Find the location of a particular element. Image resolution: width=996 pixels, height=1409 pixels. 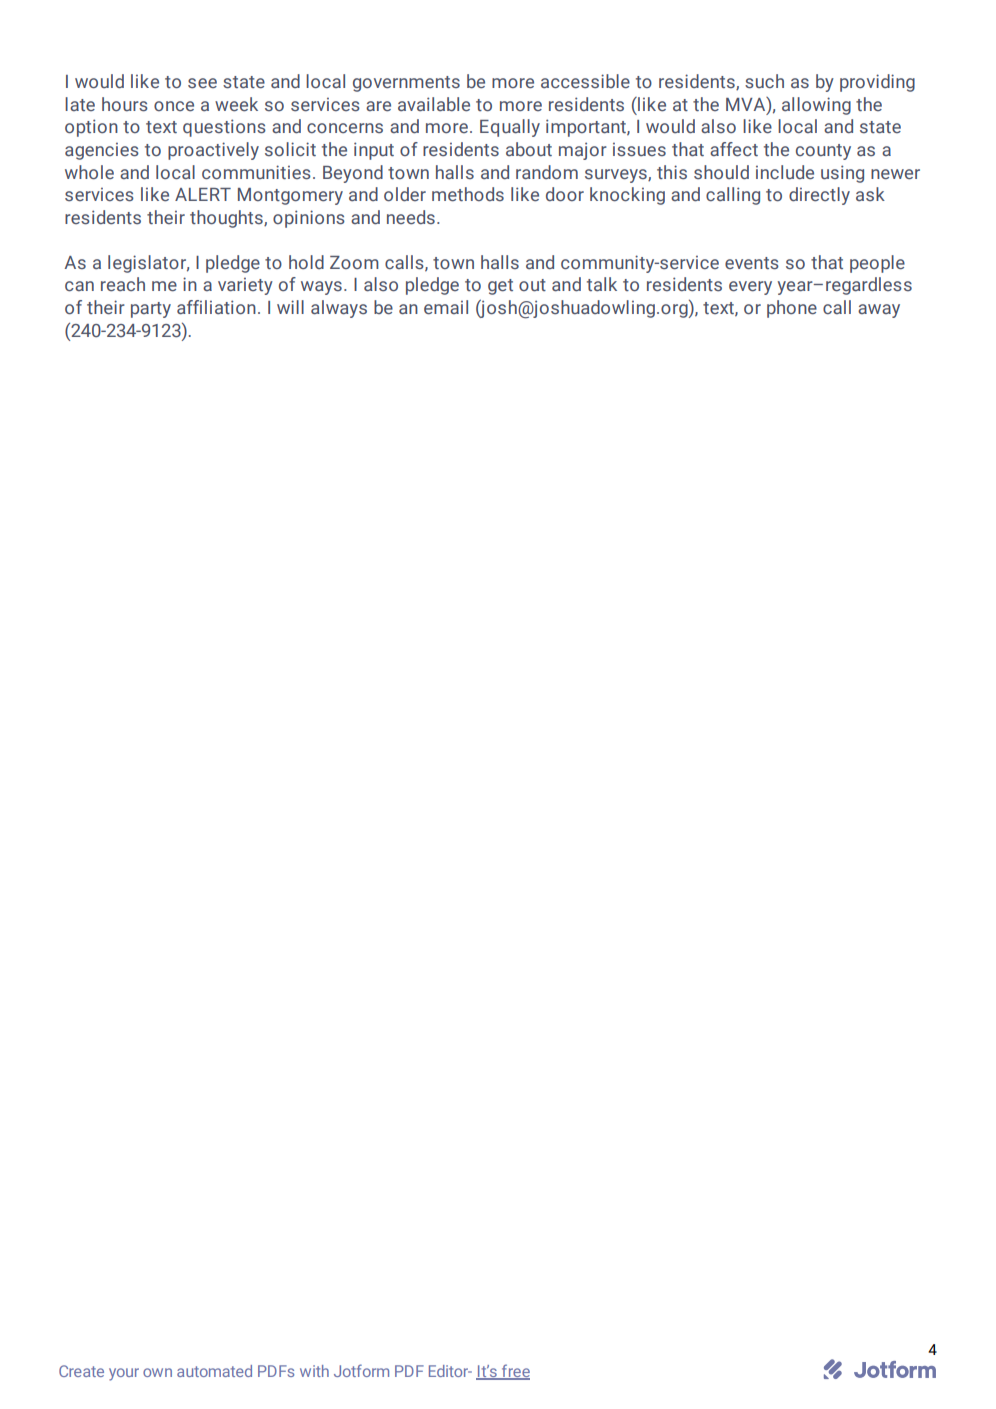

allowing is located at coordinates (816, 106).
